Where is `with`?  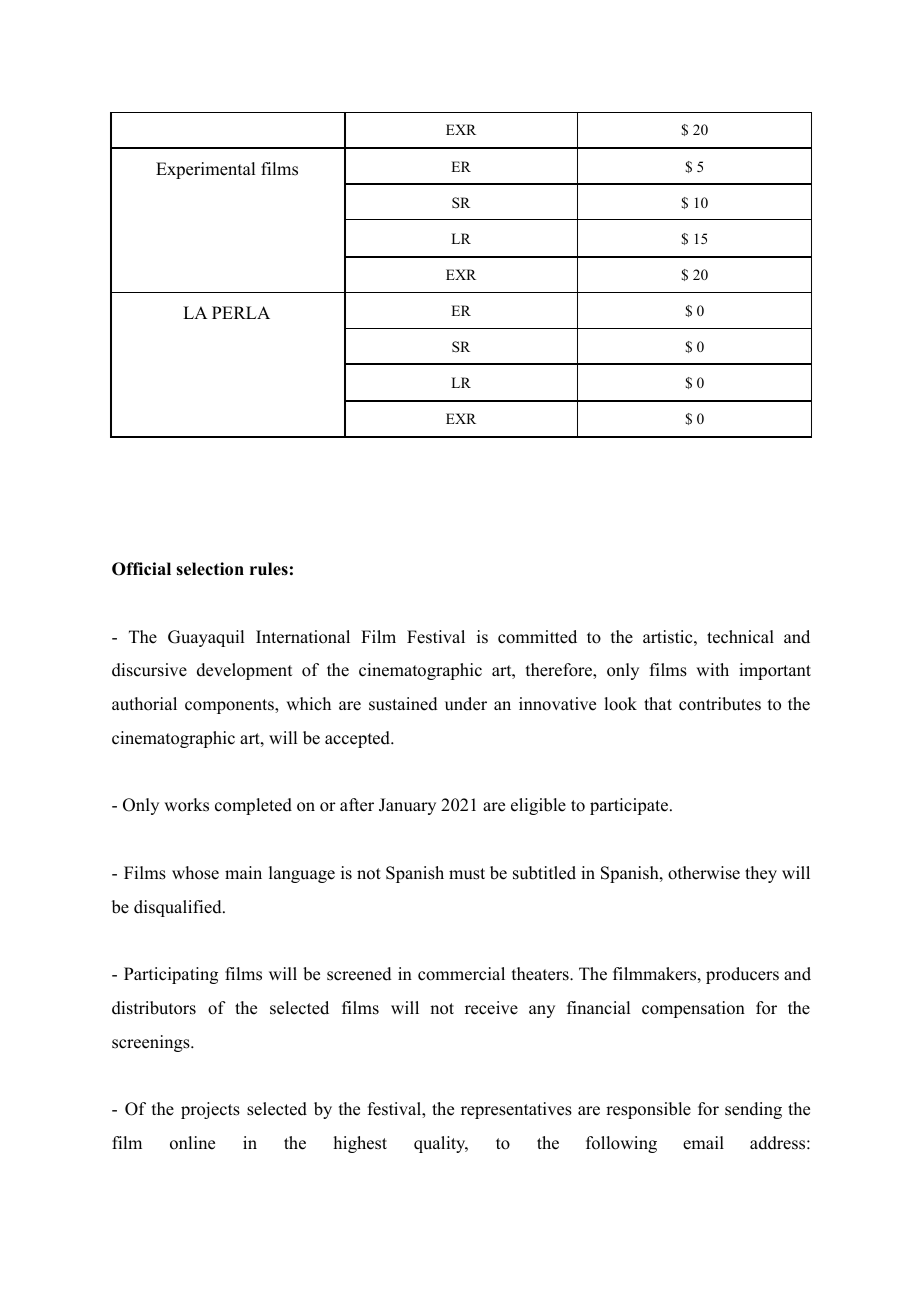 with is located at coordinates (712, 669).
